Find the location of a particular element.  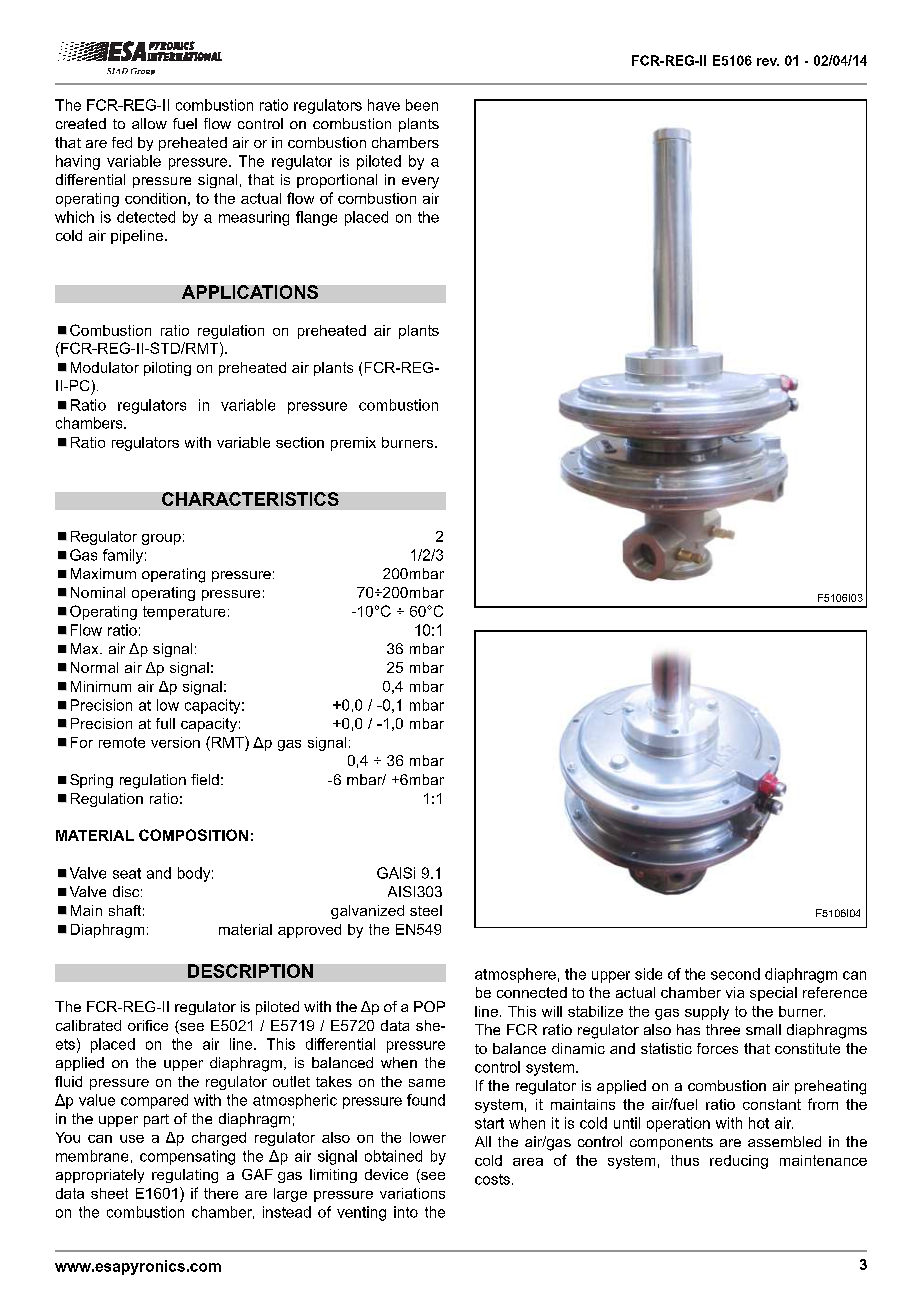

second is located at coordinates (735, 974).
